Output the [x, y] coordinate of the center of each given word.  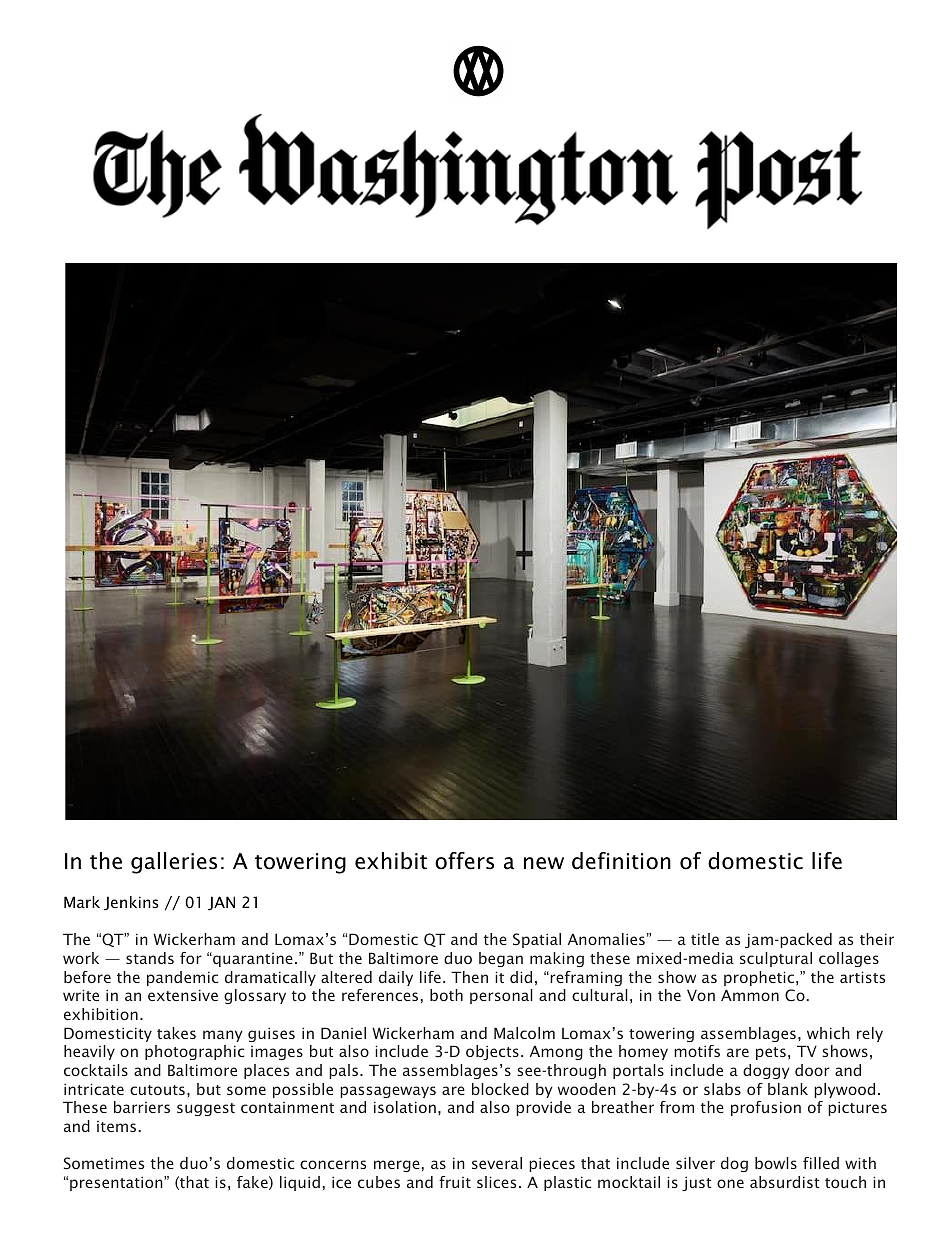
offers [464, 861]
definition [621, 861]
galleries [174, 863]
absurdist [784, 1182]
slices [496, 1182]
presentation [117, 1183]
